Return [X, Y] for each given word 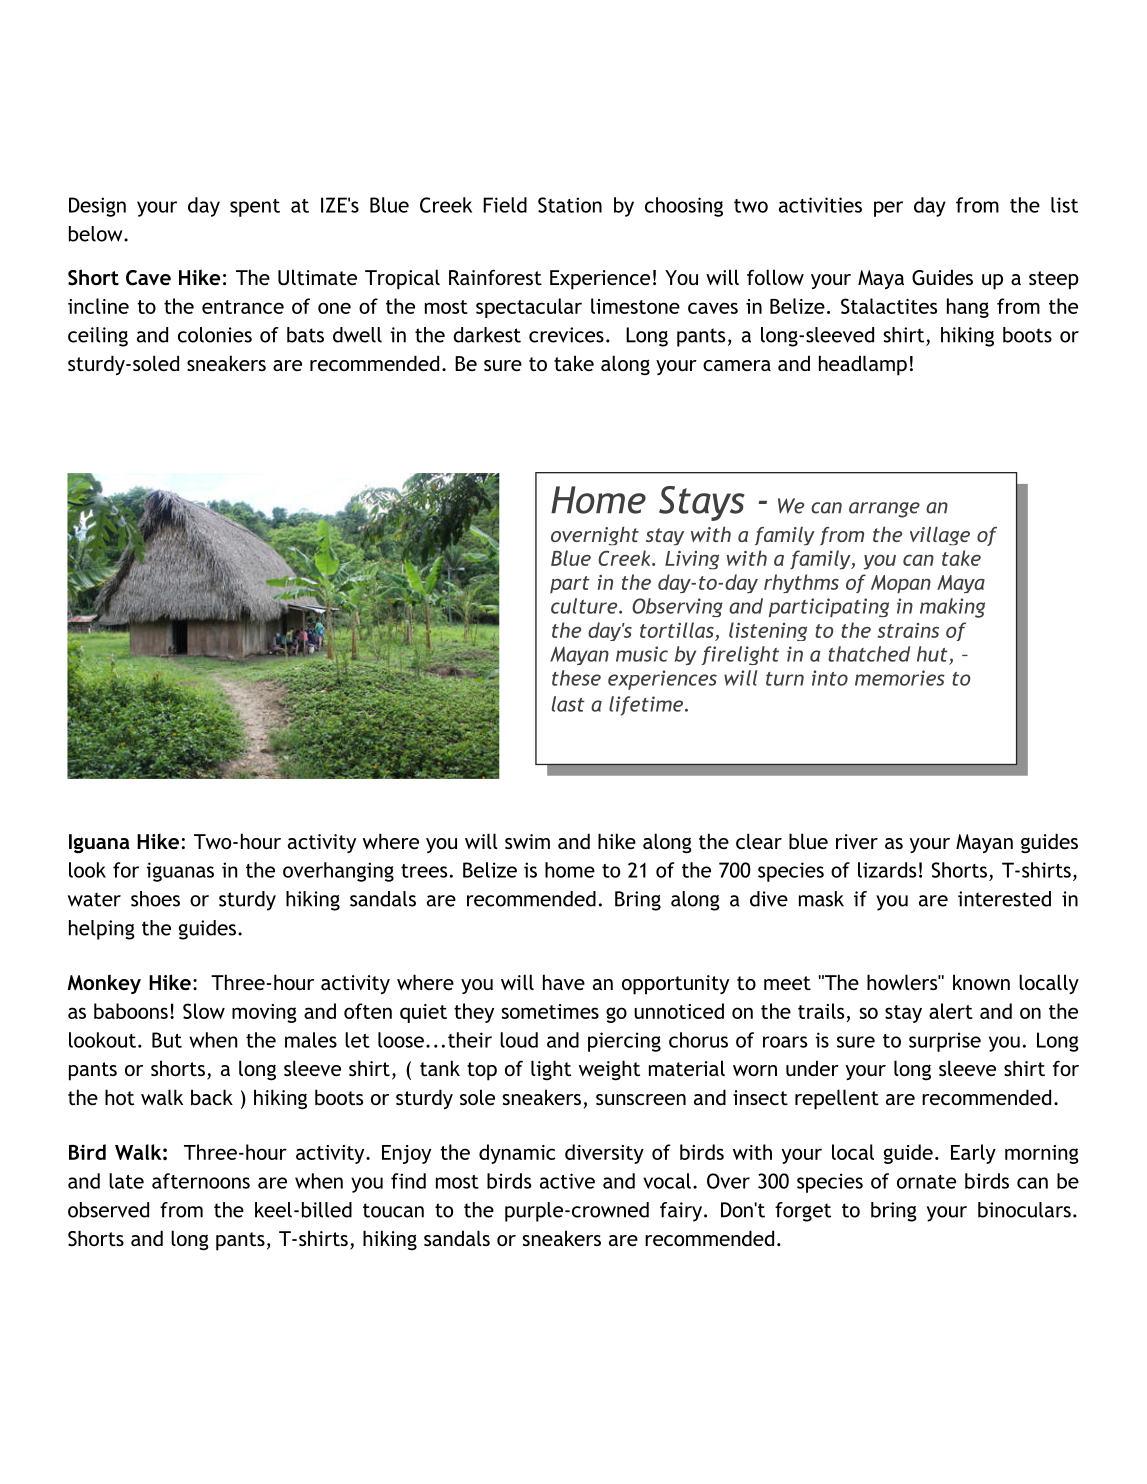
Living [692, 560]
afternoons [201, 1181]
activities [820, 205]
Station [570, 205]
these [576, 678]
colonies [215, 335]
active [567, 1181]
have [564, 982]
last [568, 704]
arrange [884, 510]
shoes [155, 899]
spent [255, 208]
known [981, 982]
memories [900, 678]
